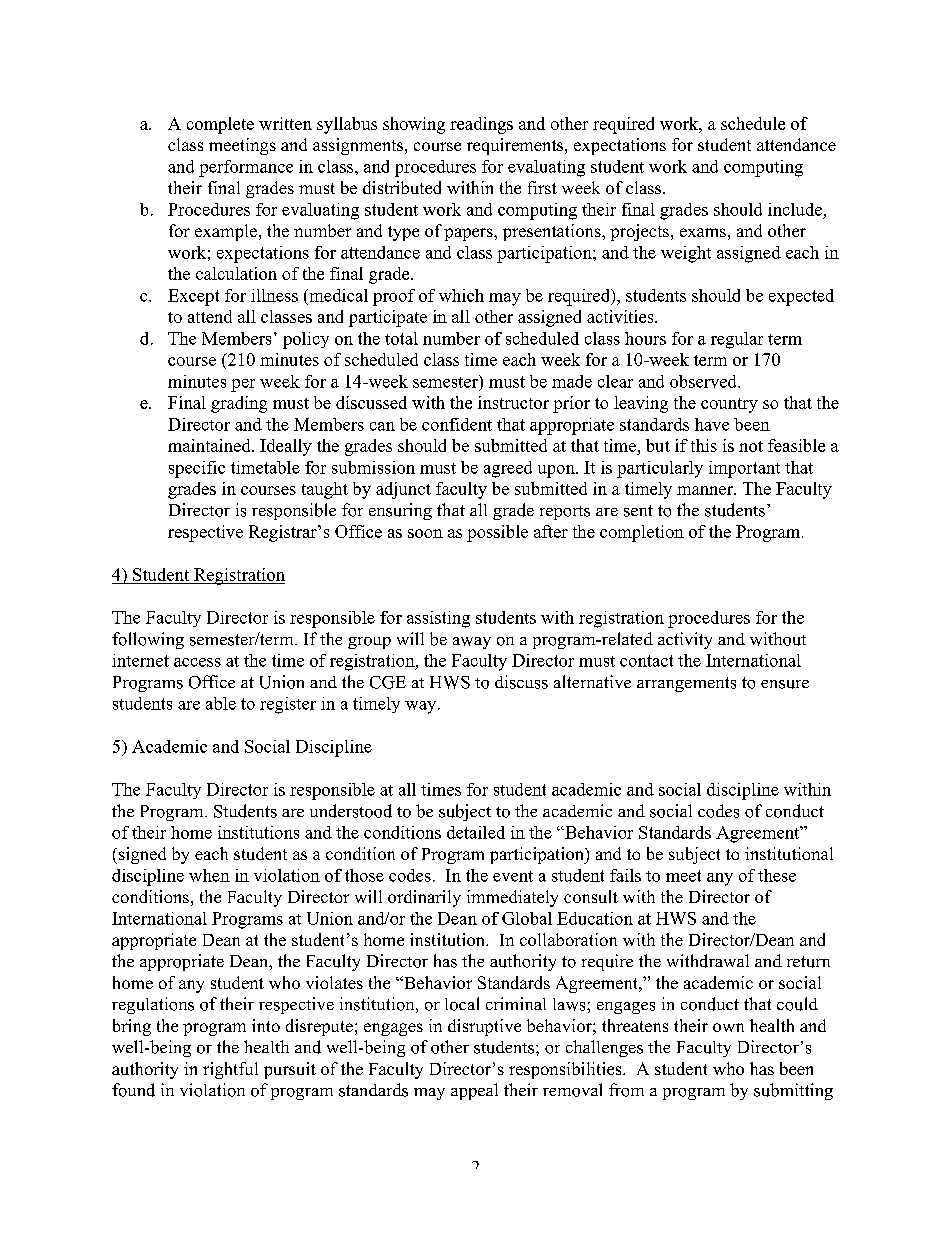 The height and width of the screenshot is (1233, 952). I want to click on access, so click(197, 662).
